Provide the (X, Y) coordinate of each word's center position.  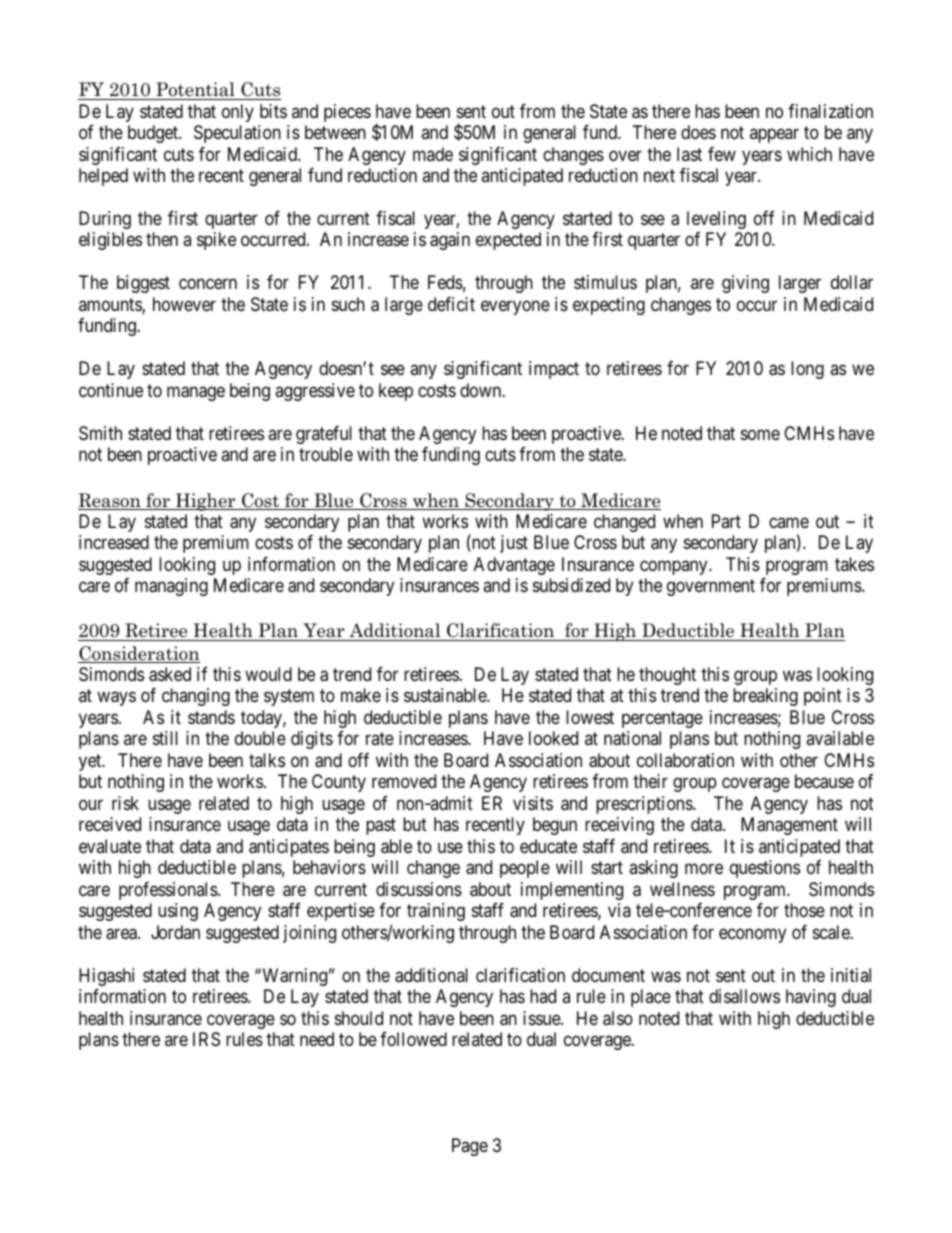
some (760, 434)
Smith (100, 433)
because (824, 781)
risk (125, 803)
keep (396, 392)
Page (470, 1147)
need (317, 1039)
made (433, 154)
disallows (744, 996)
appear (774, 135)
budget (154, 134)
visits (533, 803)
